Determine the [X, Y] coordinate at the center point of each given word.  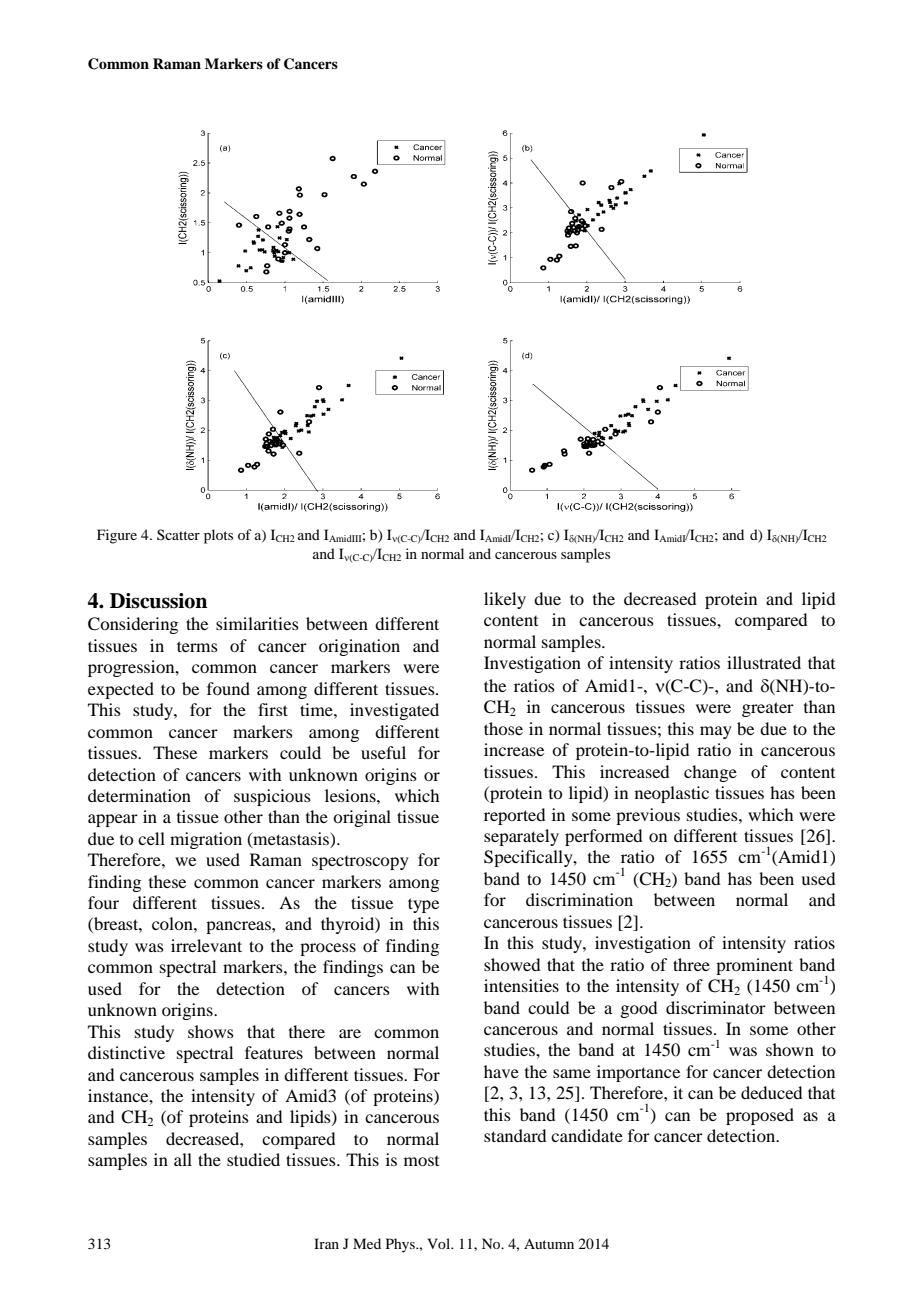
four [103, 902]
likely [505, 600]
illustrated [764, 662]
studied [253, 1159]
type [423, 905]
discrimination [579, 899]
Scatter [178, 534]
